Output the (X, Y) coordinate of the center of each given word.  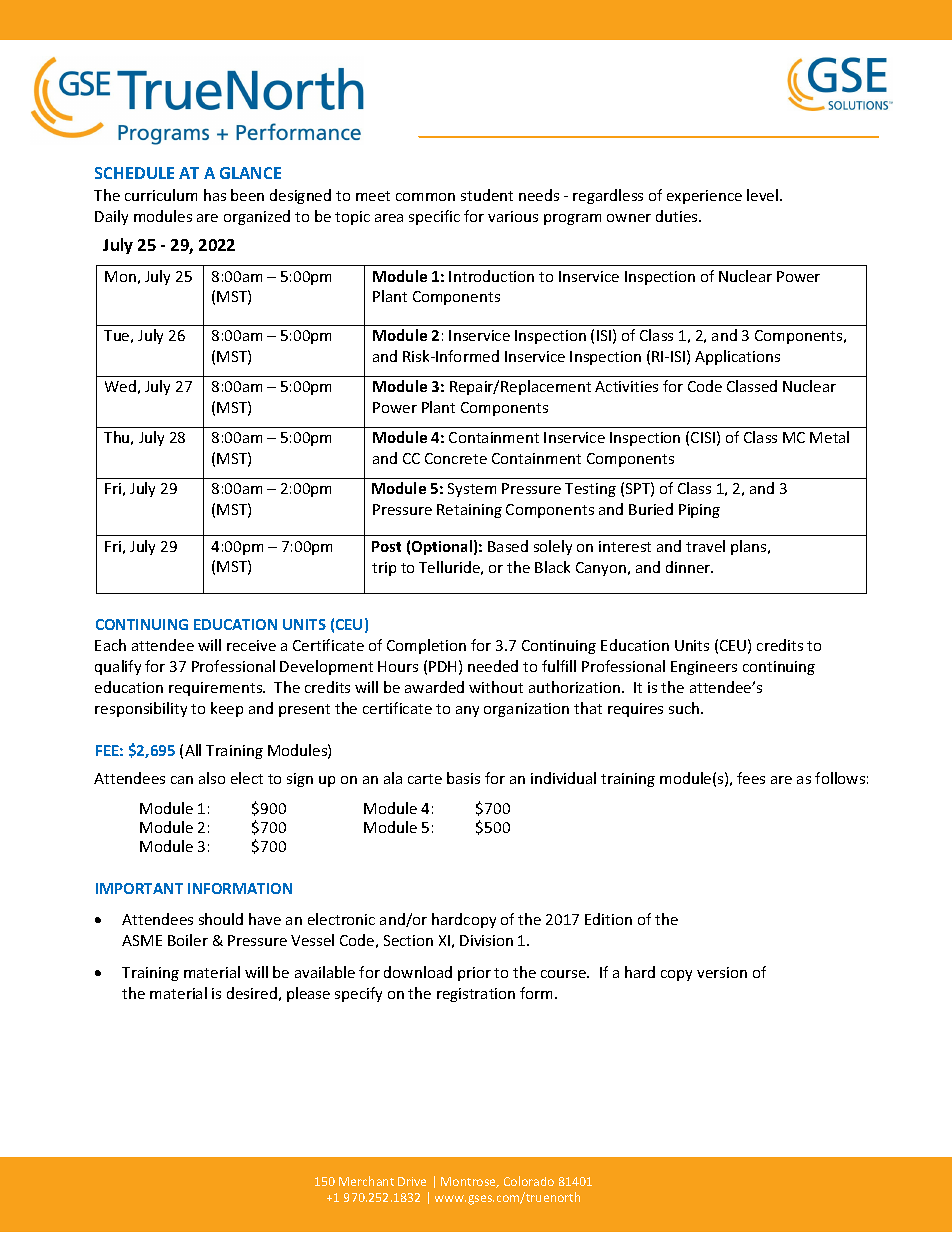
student (487, 195)
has (215, 195)
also (212, 778)
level (764, 195)
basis (463, 778)
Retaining (469, 511)
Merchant (366, 1181)
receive (251, 645)
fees (751, 778)
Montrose (470, 1182)
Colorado (529, 1181)
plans (750, 547)
